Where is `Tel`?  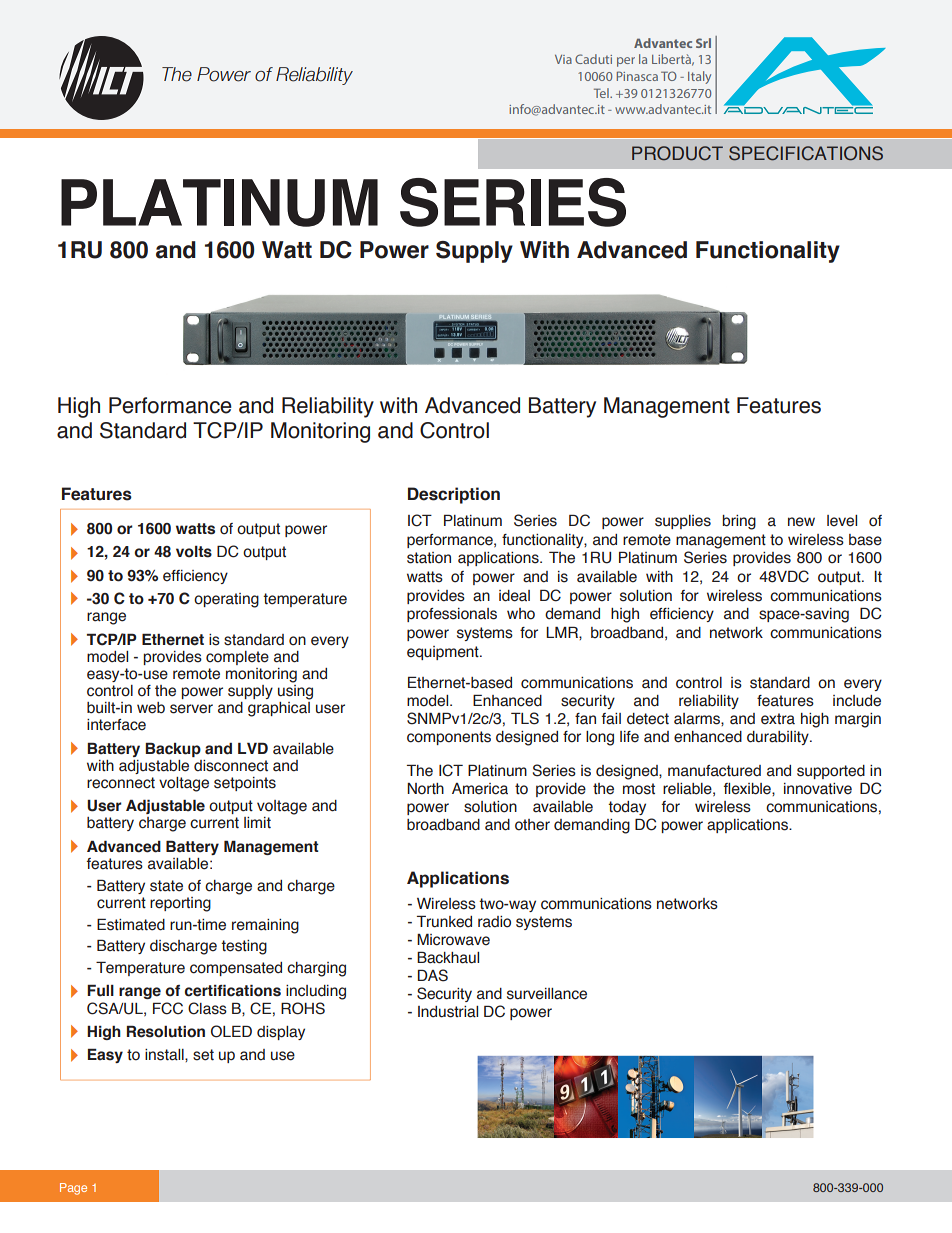 Tel is located at coordinates (602, 93).
